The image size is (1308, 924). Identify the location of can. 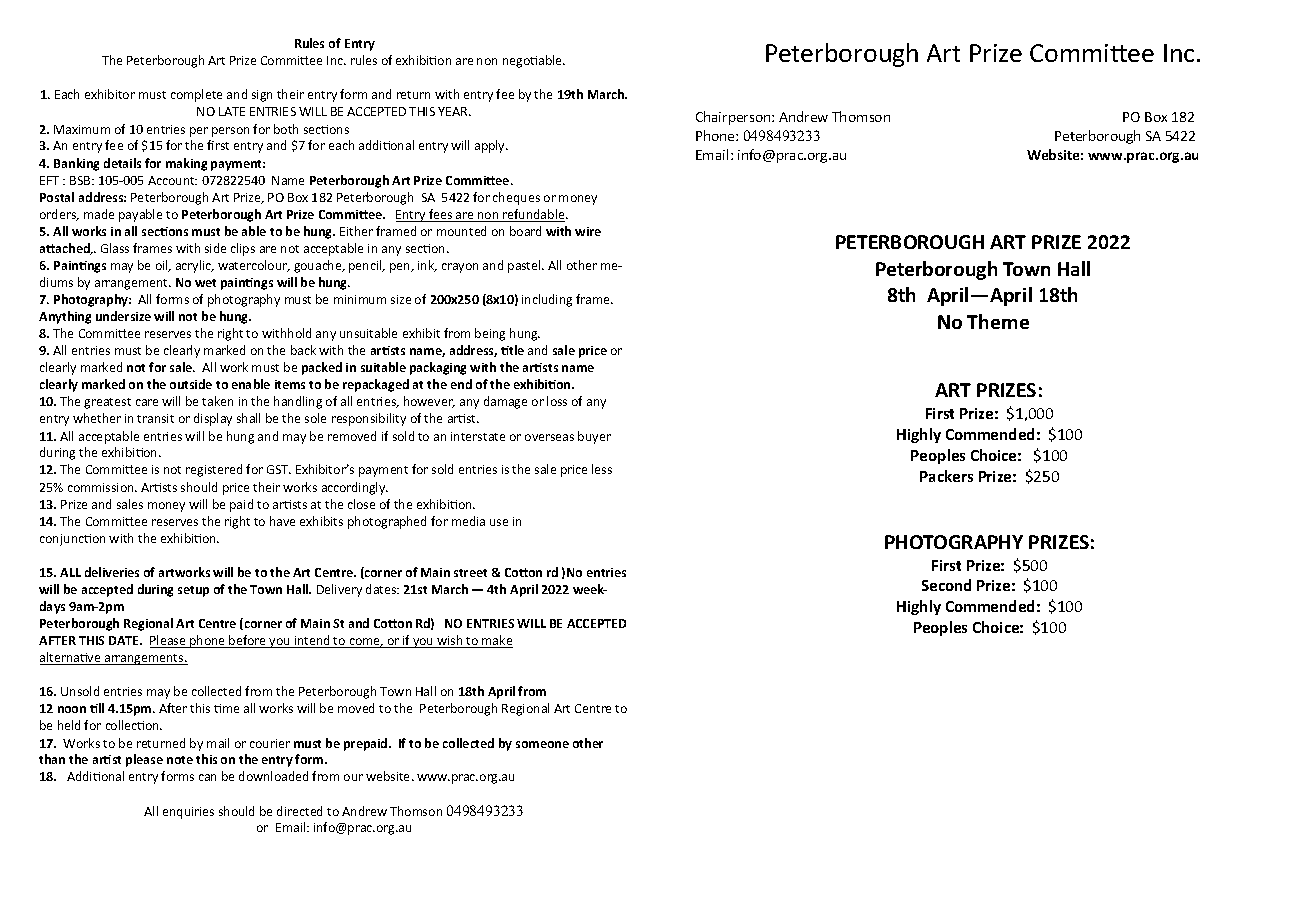
(207, 777).
